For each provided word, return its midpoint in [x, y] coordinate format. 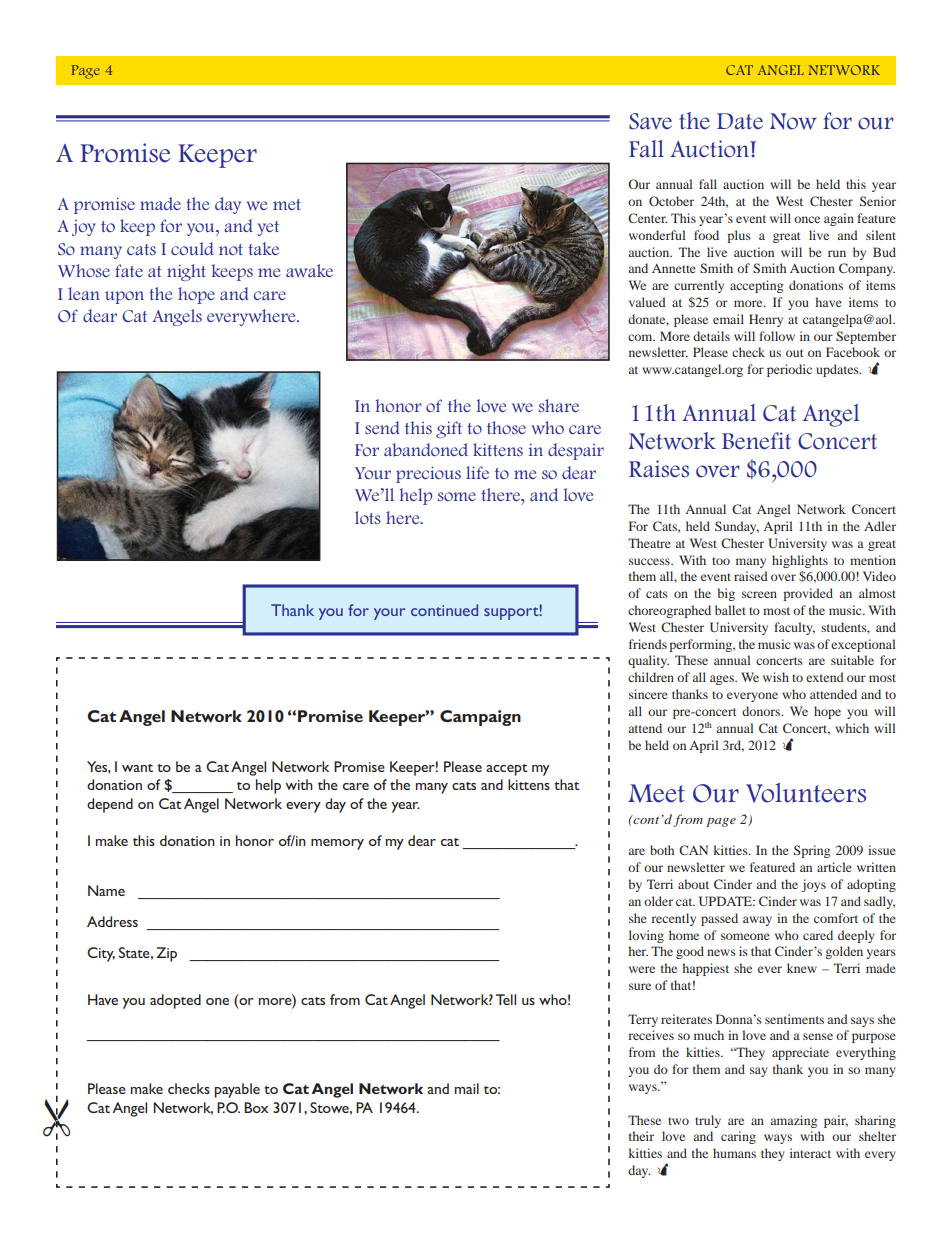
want [137, 768]
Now [793, 121]
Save [650, 121]
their [641, 1136]
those [506, 427]
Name [106, 890]
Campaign [480, 718]
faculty [794, 628]
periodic [789, 370]
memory [337, 844]
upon [124, 297]
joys [813, 885]
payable [237, 1090]
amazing [794, 1121]
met [287, 204]
